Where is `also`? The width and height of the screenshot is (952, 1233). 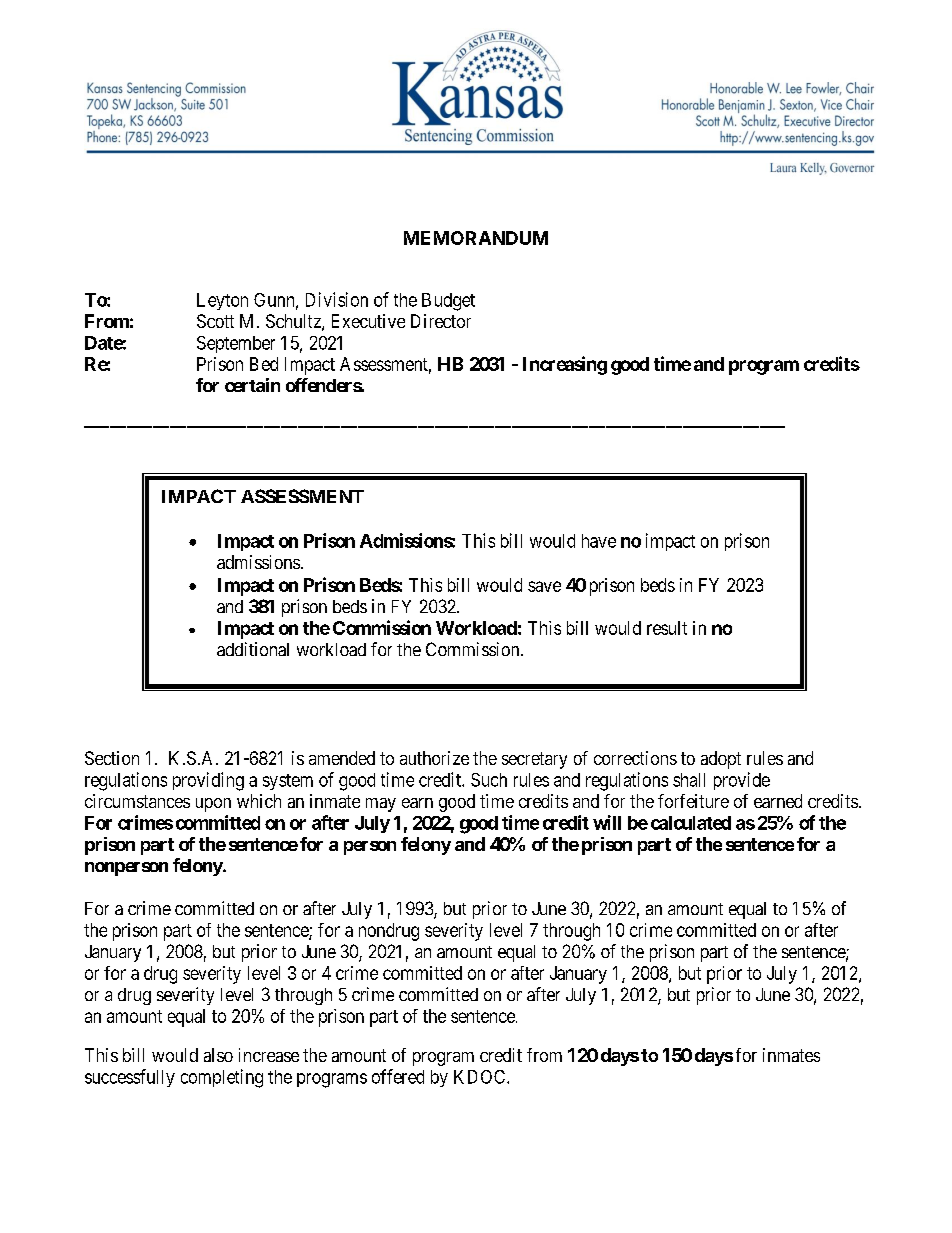
also is located at coordinates (218, 1055).
